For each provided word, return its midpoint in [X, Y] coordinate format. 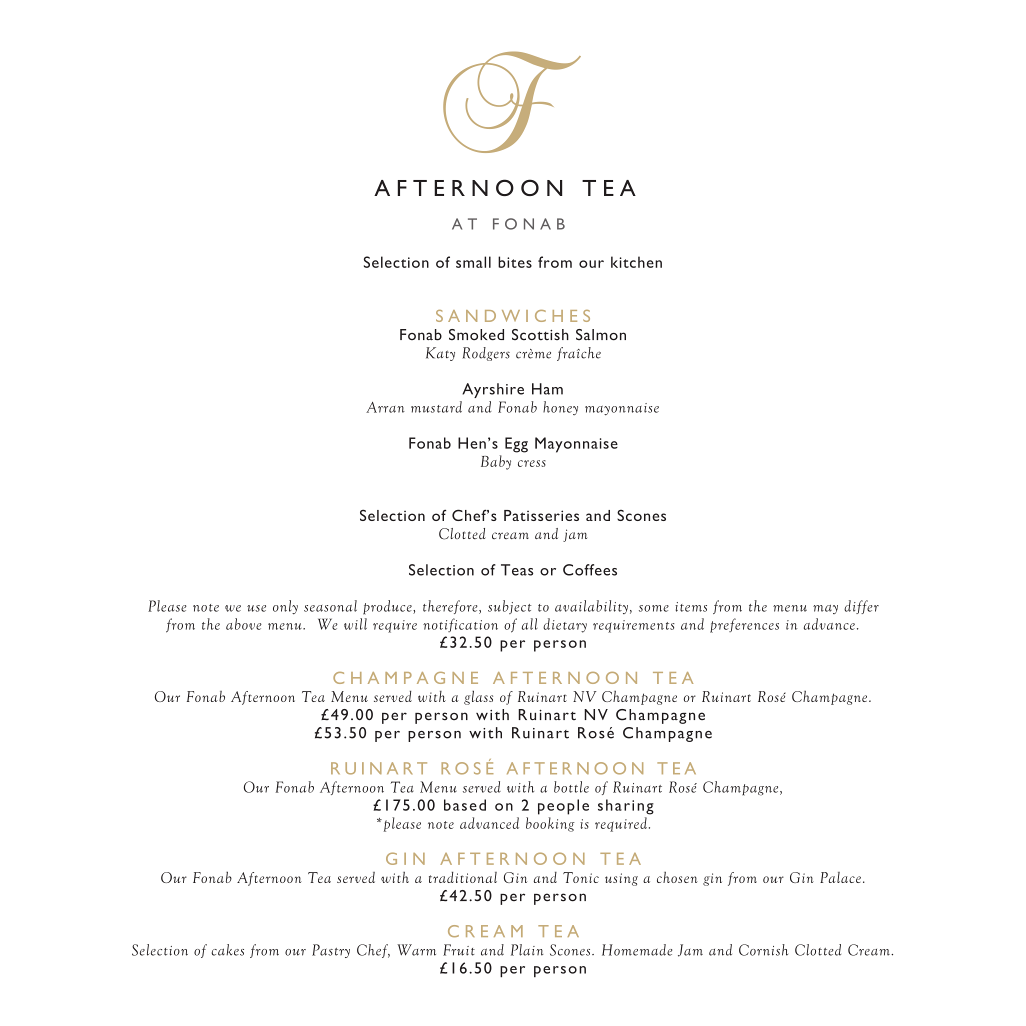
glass [478, 697]
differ [861, 607]
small [473, 262]
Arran [385, 407]
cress [532, 463]
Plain [527, 950]
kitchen [636, 262]
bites [515, 262]
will [355, 624]
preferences [744, 625]
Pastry [331, 951]
